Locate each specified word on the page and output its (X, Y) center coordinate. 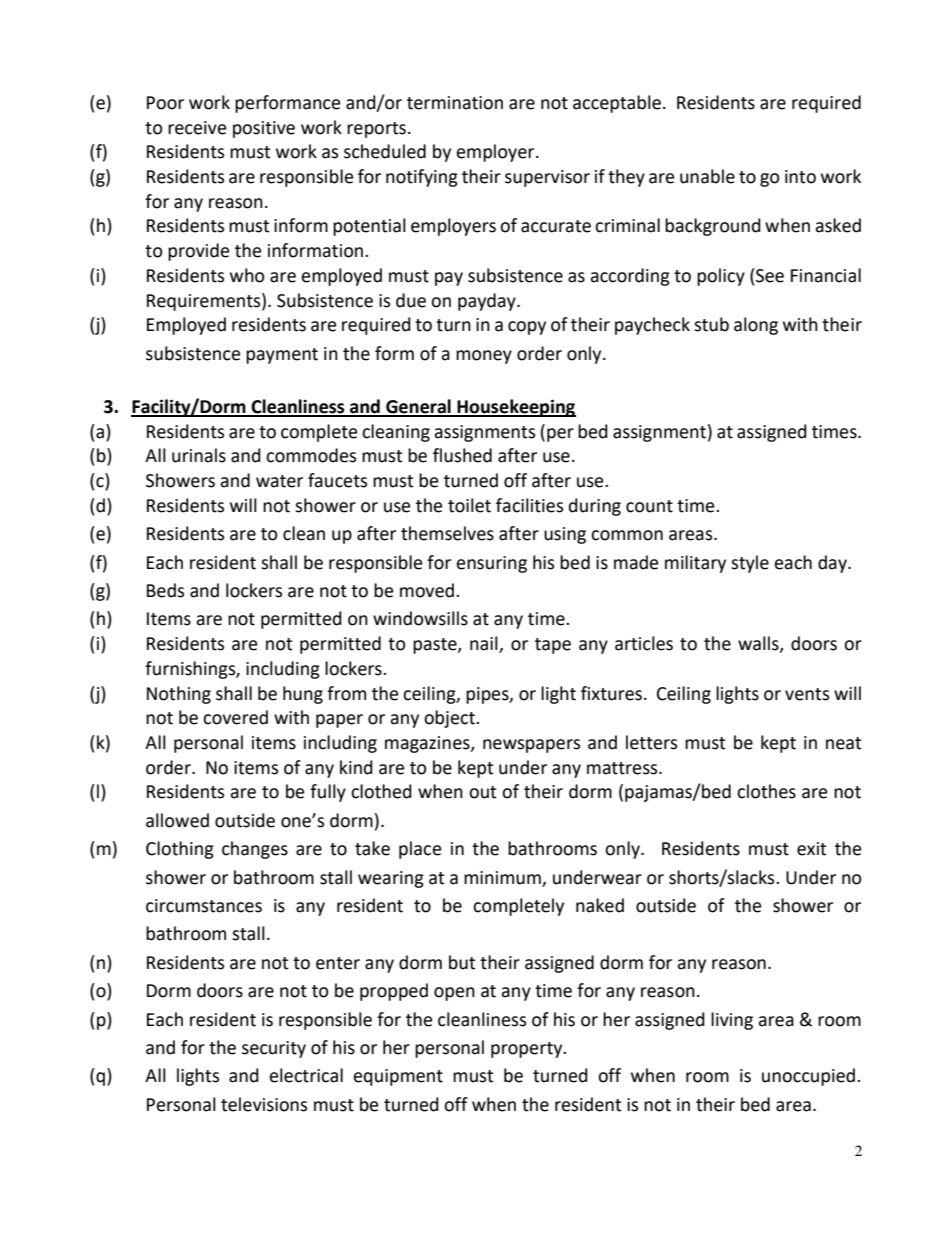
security (274, 1049)
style (750, 564)
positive (264, 129)
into (800, 177)
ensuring (492, 564)
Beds (165, 590)
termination (455, 103)
